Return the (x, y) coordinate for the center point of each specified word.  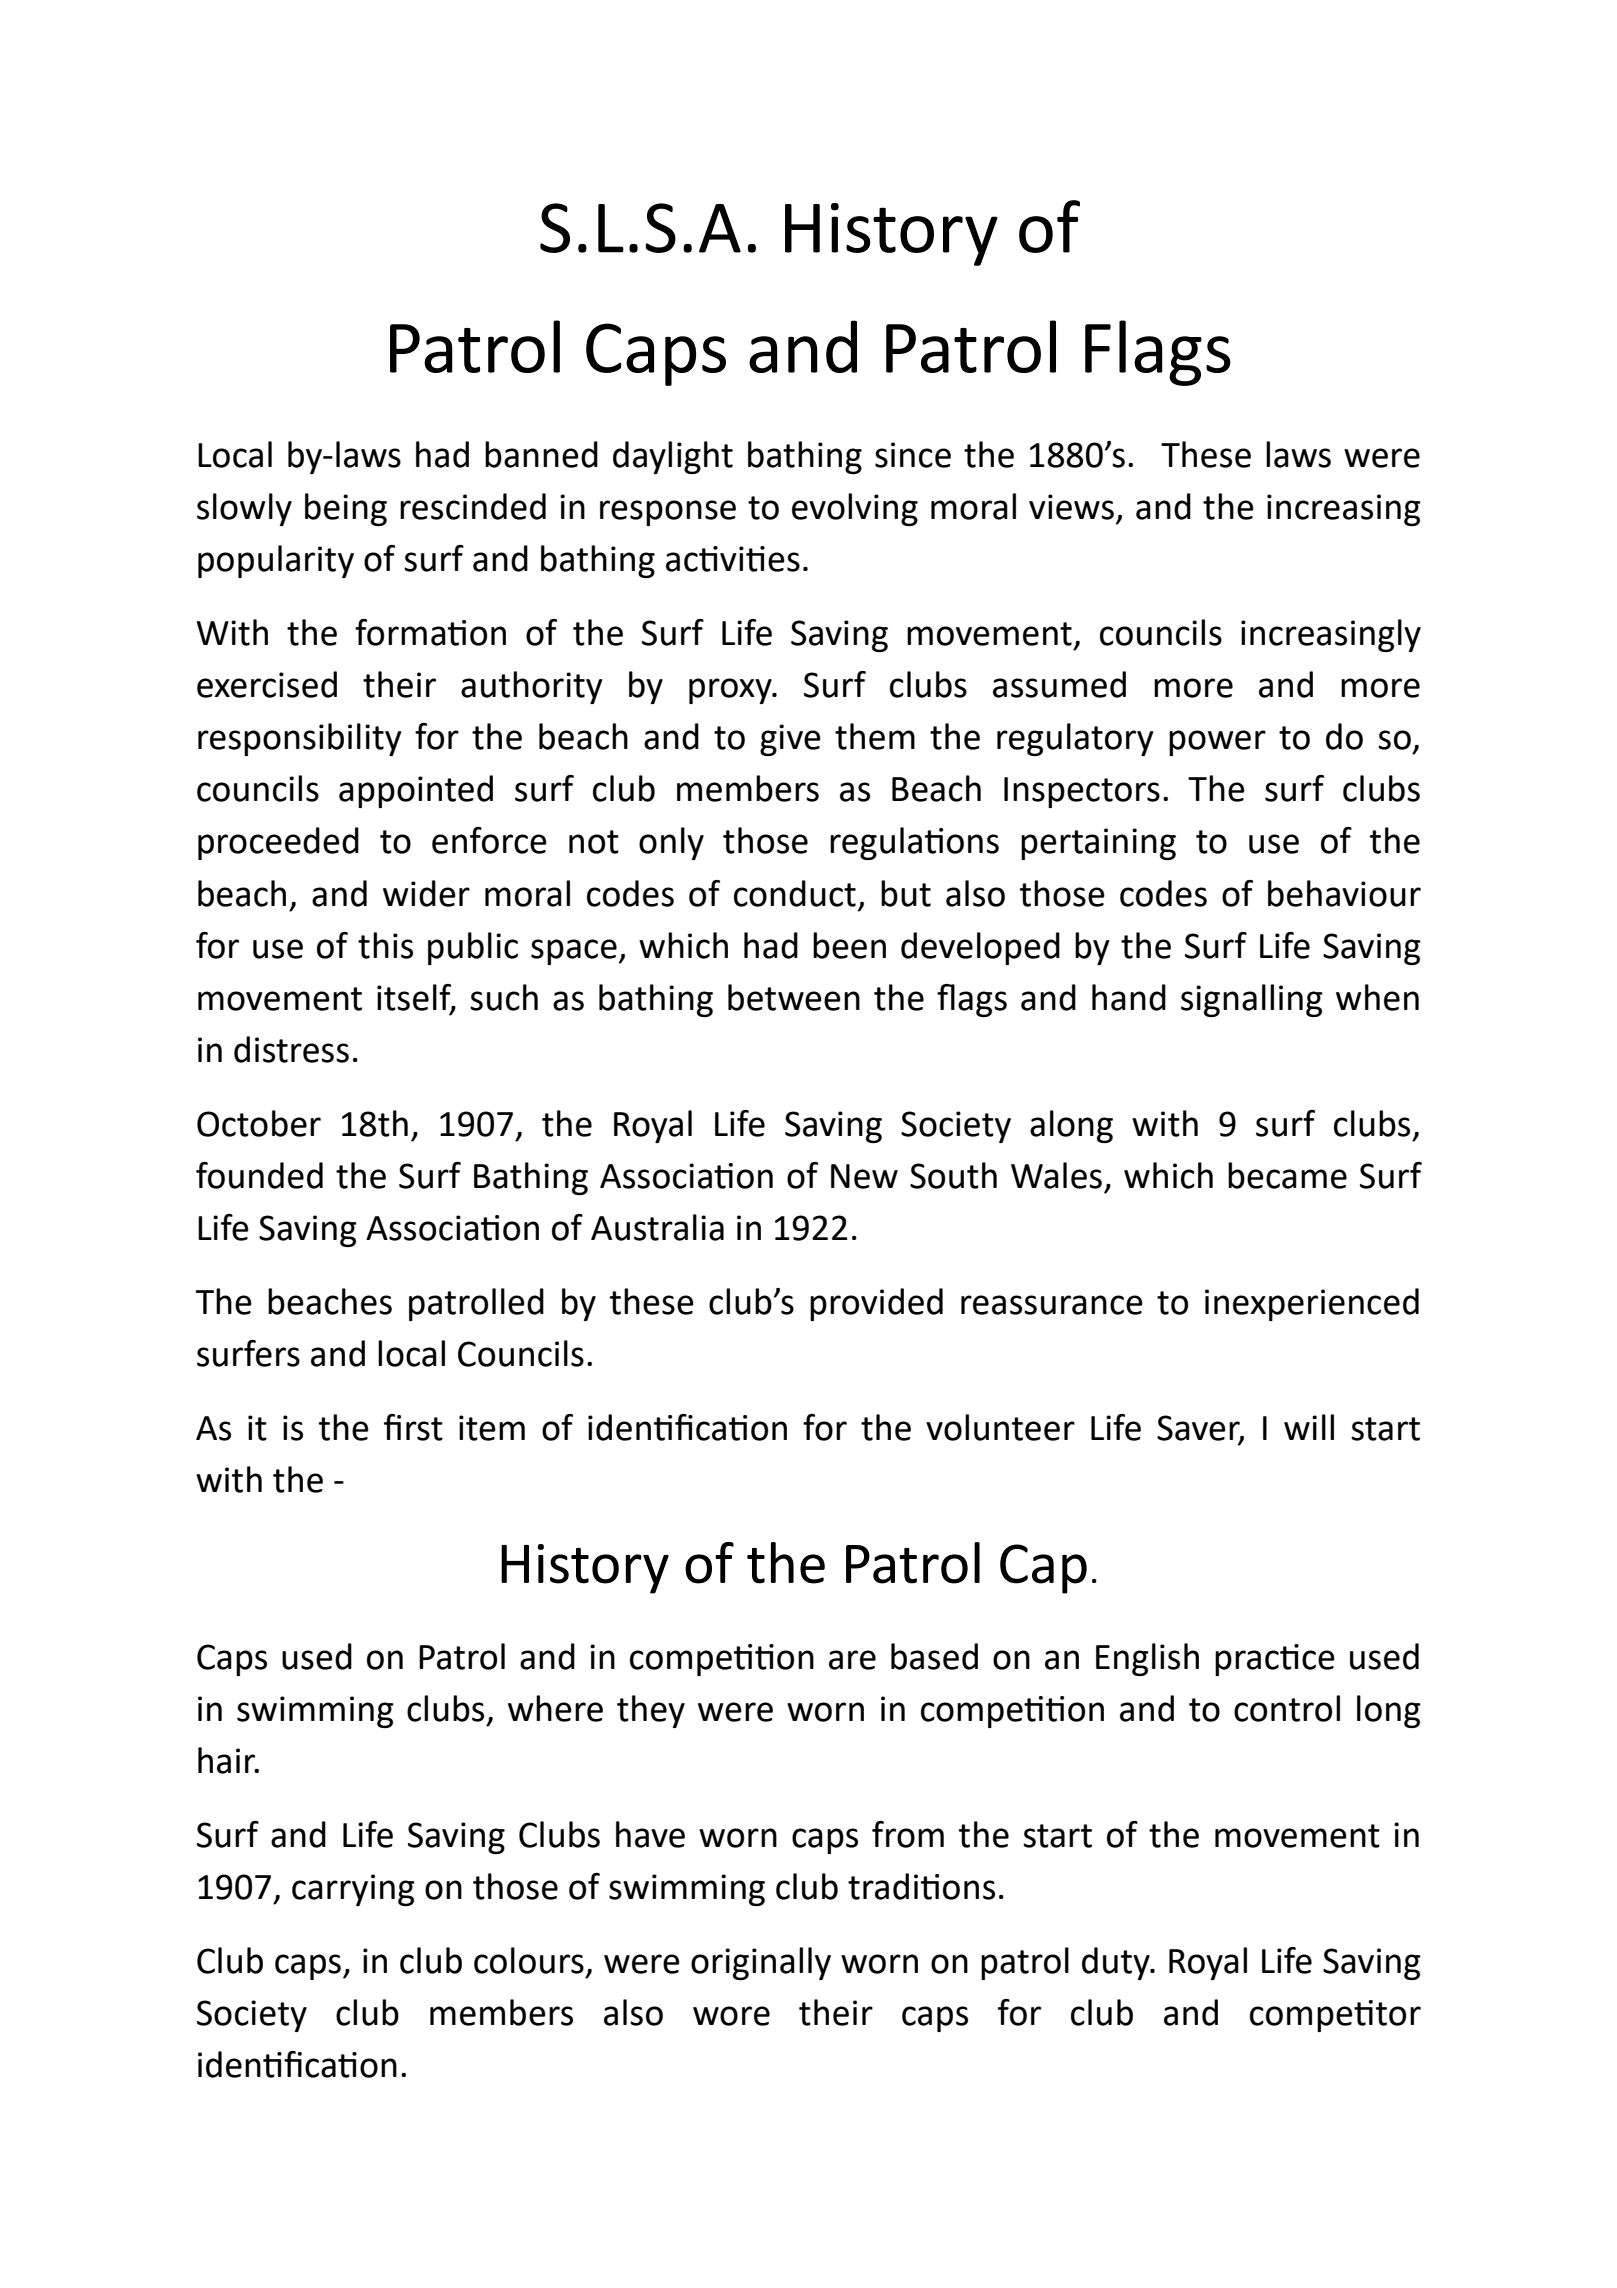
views (1071, 507)
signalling (1252, 1000)
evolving (855, 509)
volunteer (1000, 1427)
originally (761, 1963)
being (346, 509)
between (794, 997)
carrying (353, 1890)
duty (1117, 1963)
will (1309, 1427)
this (385, 945)
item (492, 1428)
